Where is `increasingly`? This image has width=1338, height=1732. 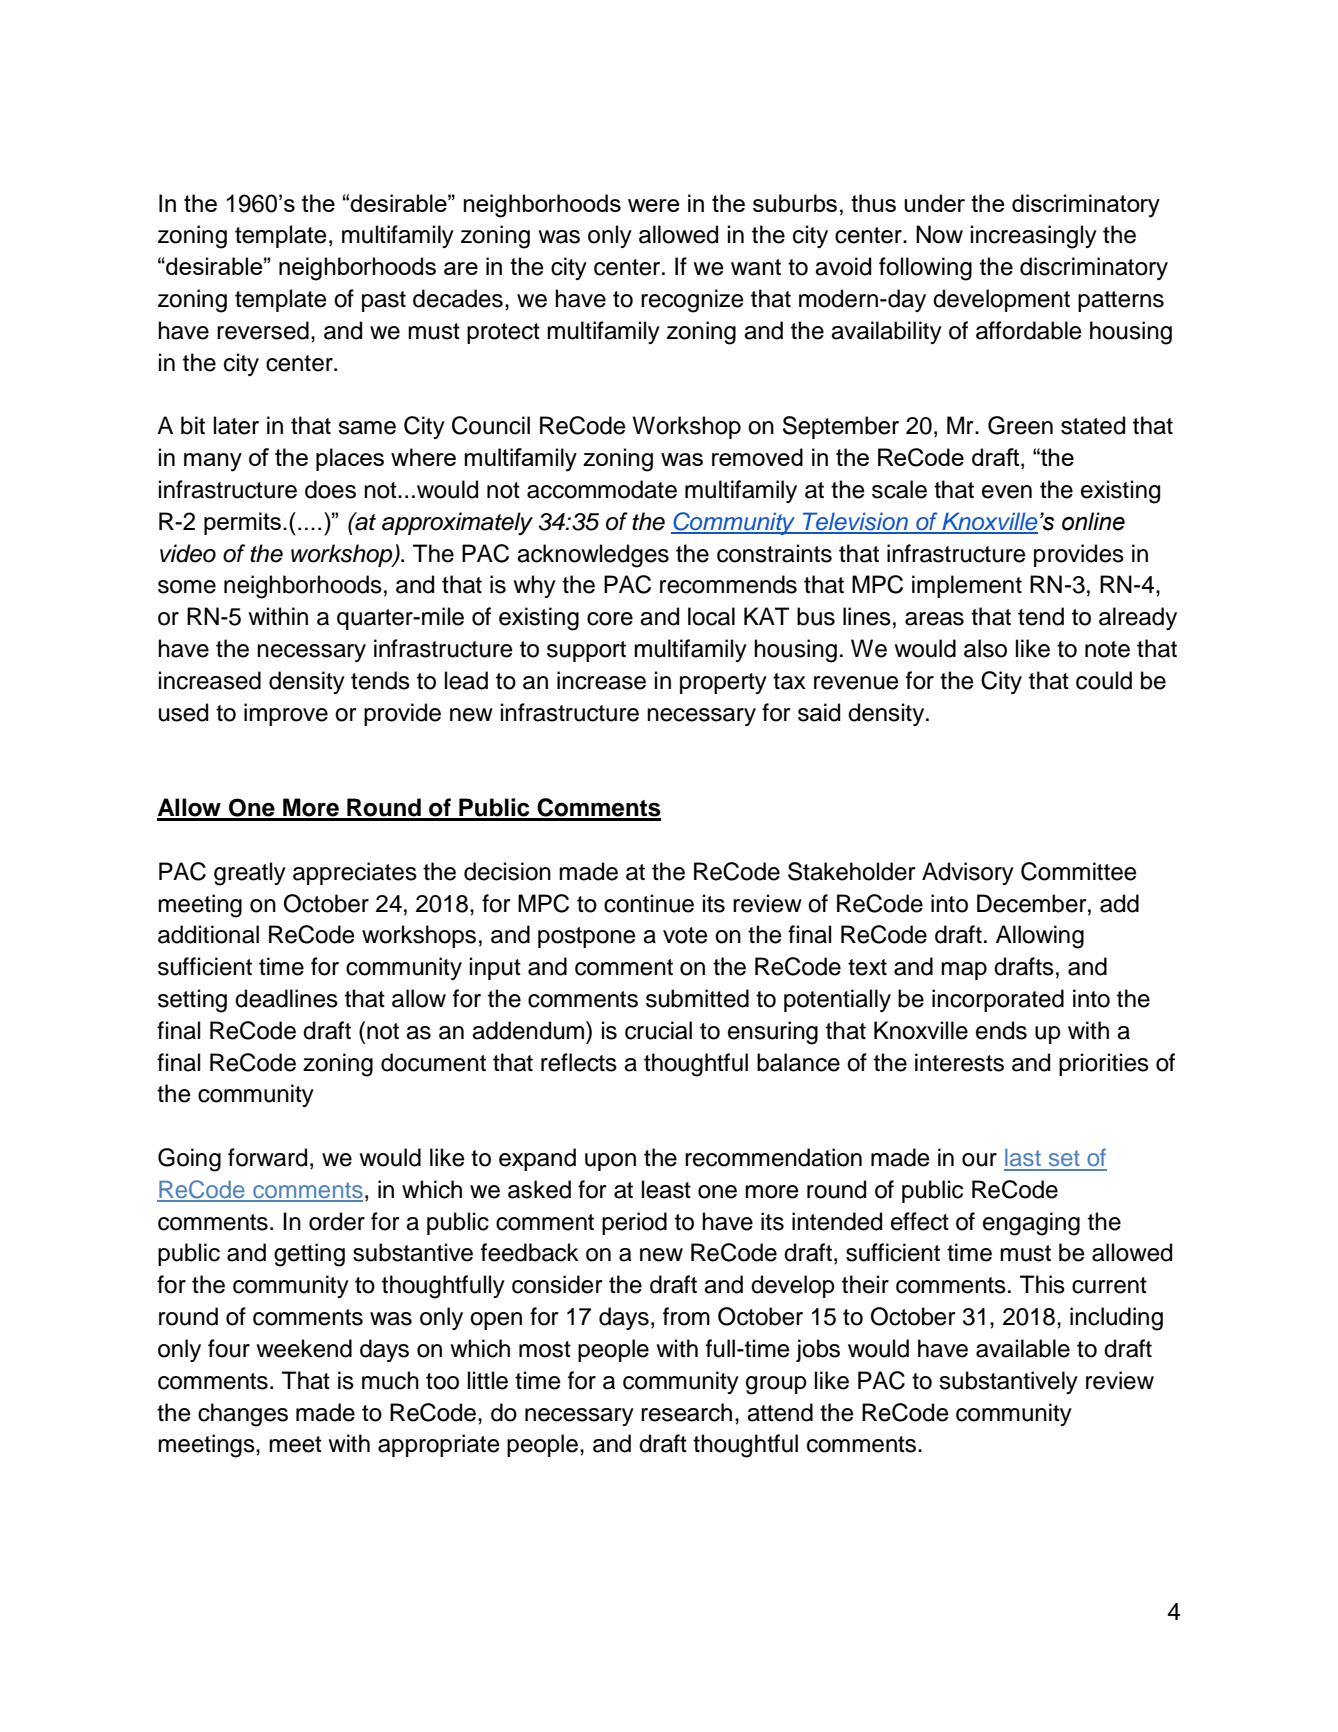
increasingly is located at coordinates (1034, 237).
